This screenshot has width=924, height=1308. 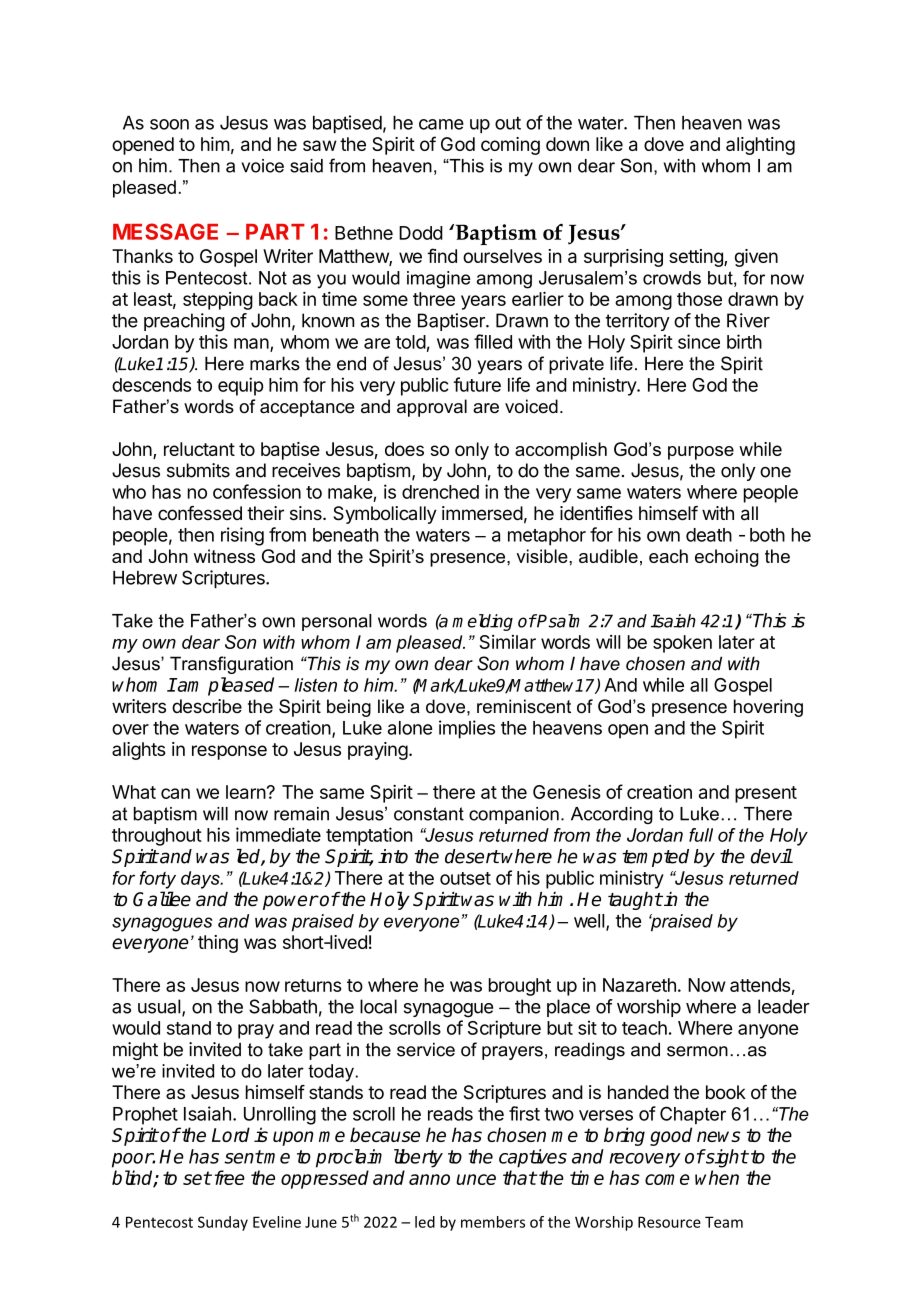 What do you see at coordinates (472, 856) in the screenshot?
I see `desert` at bounding box center [472, 856].
